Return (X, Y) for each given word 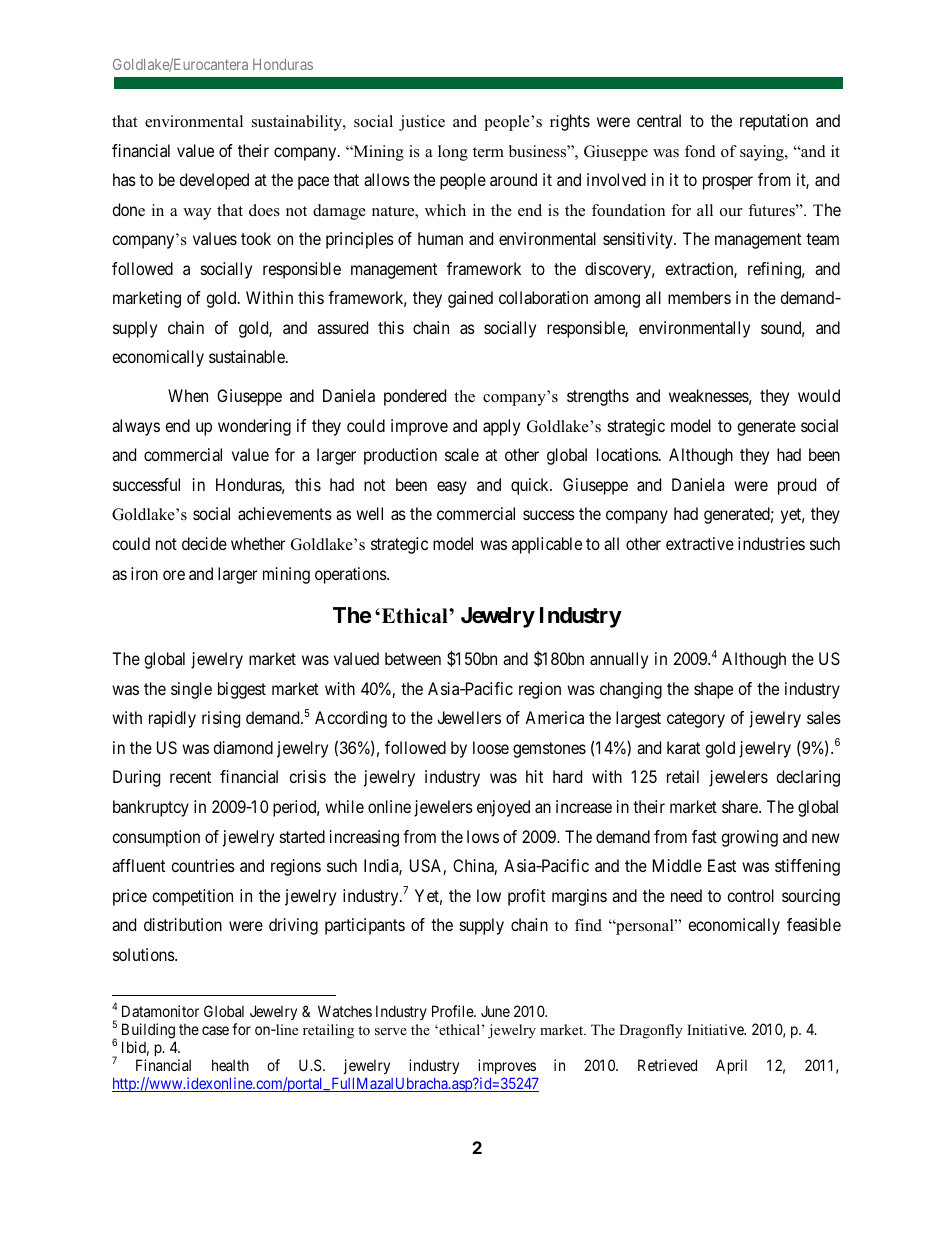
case (215, 1030)
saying (763, 153)
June (495, 1011)
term (488, 152)
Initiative (716, 1029)
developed (214, 181)
